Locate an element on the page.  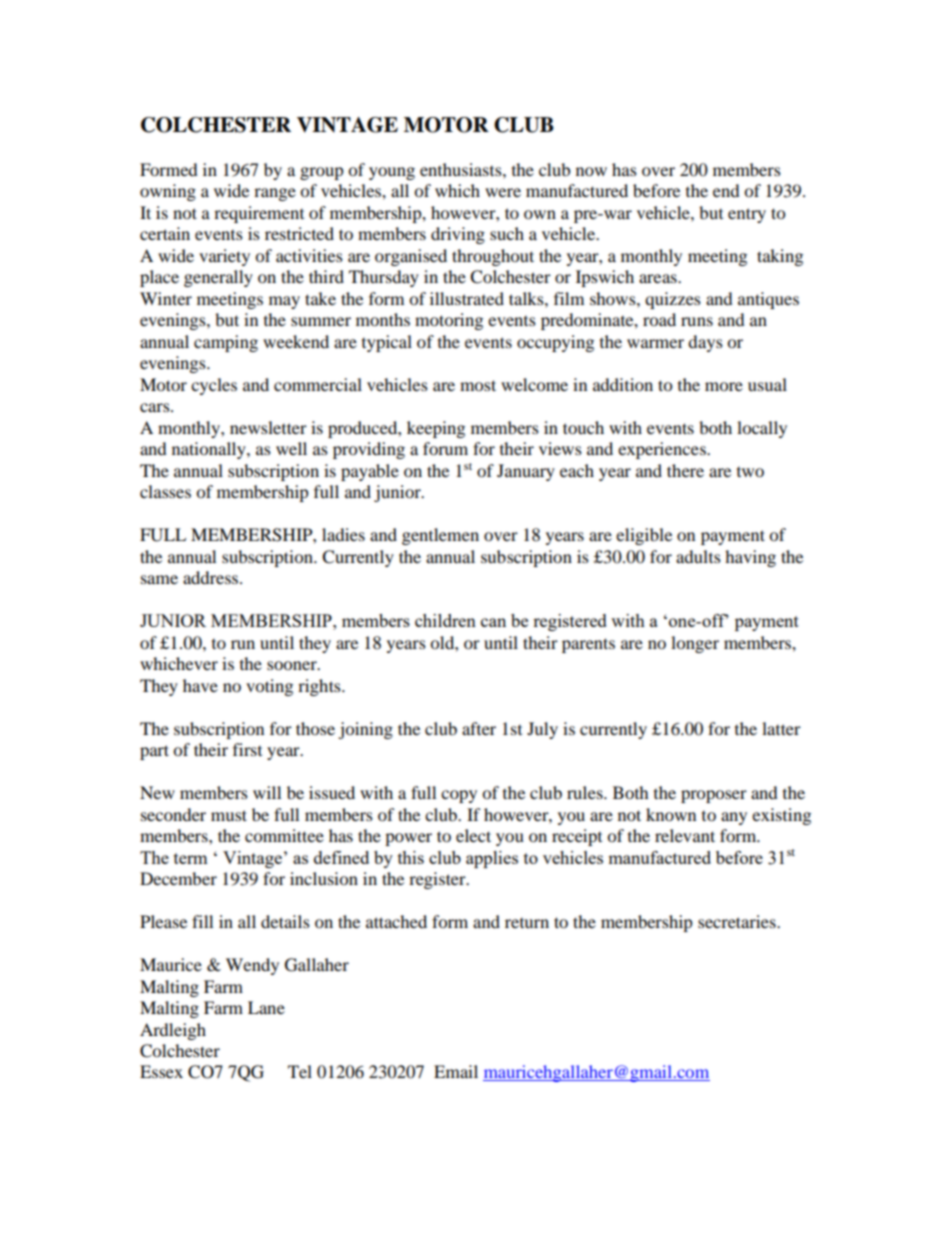
address is located at coordinates (212, 577).
